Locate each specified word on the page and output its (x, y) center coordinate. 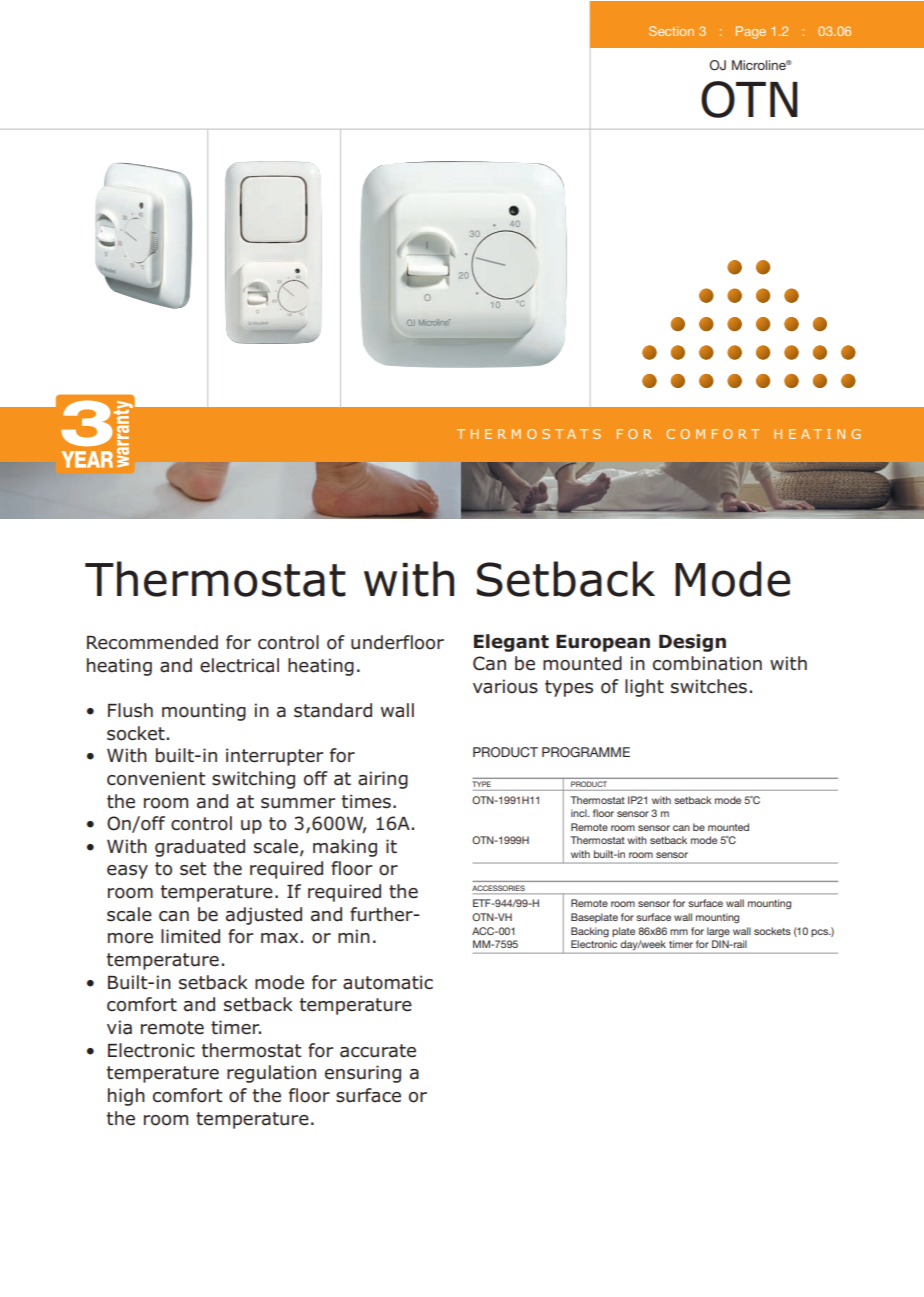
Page (751, 32)
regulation (271, 1074)
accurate (378, 1051)
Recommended (152, 642)
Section (671, 31)
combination (707, 663)
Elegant (511, 643)
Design (692, 643)
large (718, 932)
